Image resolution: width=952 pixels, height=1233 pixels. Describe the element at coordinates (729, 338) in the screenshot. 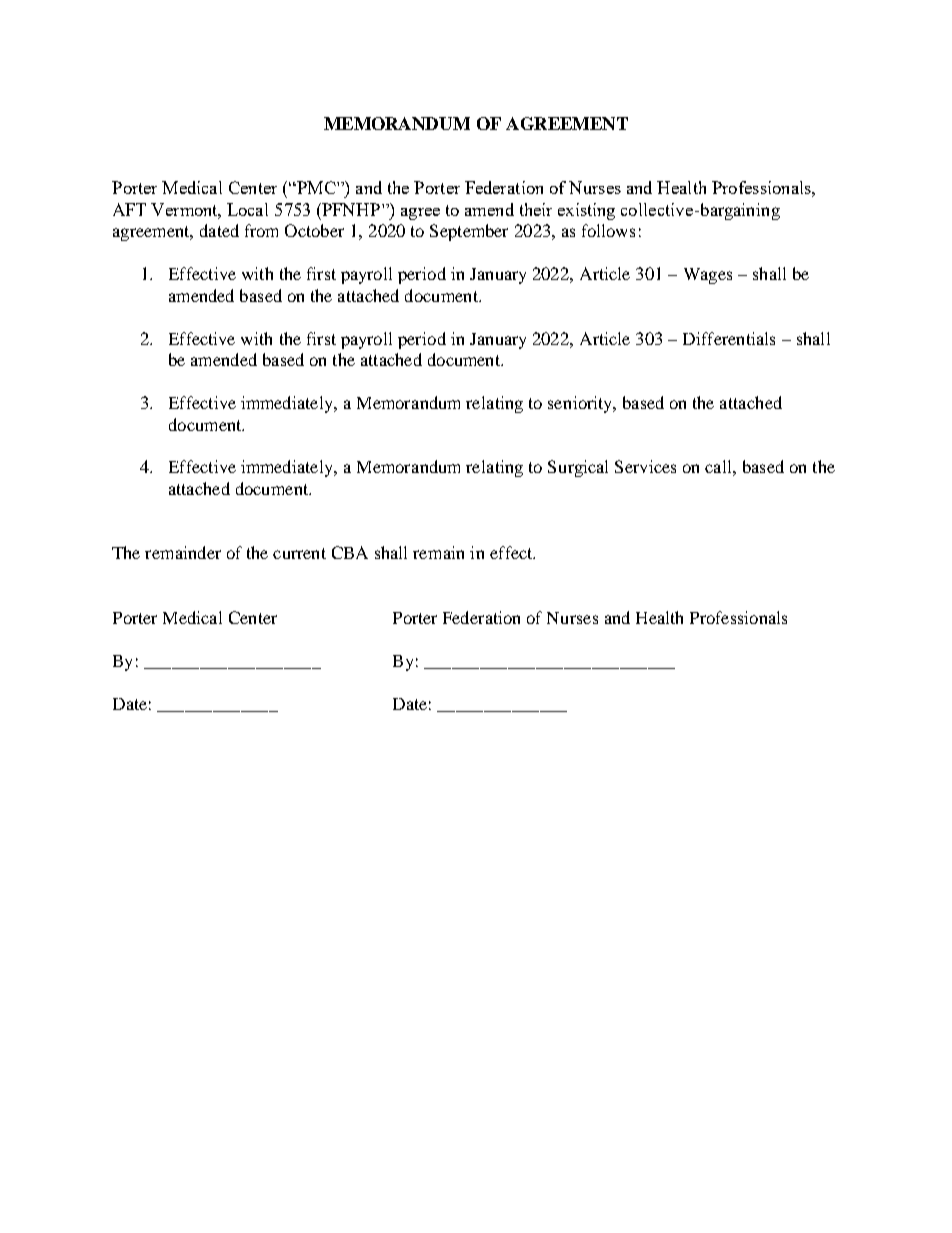

I see `Differentials` at that location.
